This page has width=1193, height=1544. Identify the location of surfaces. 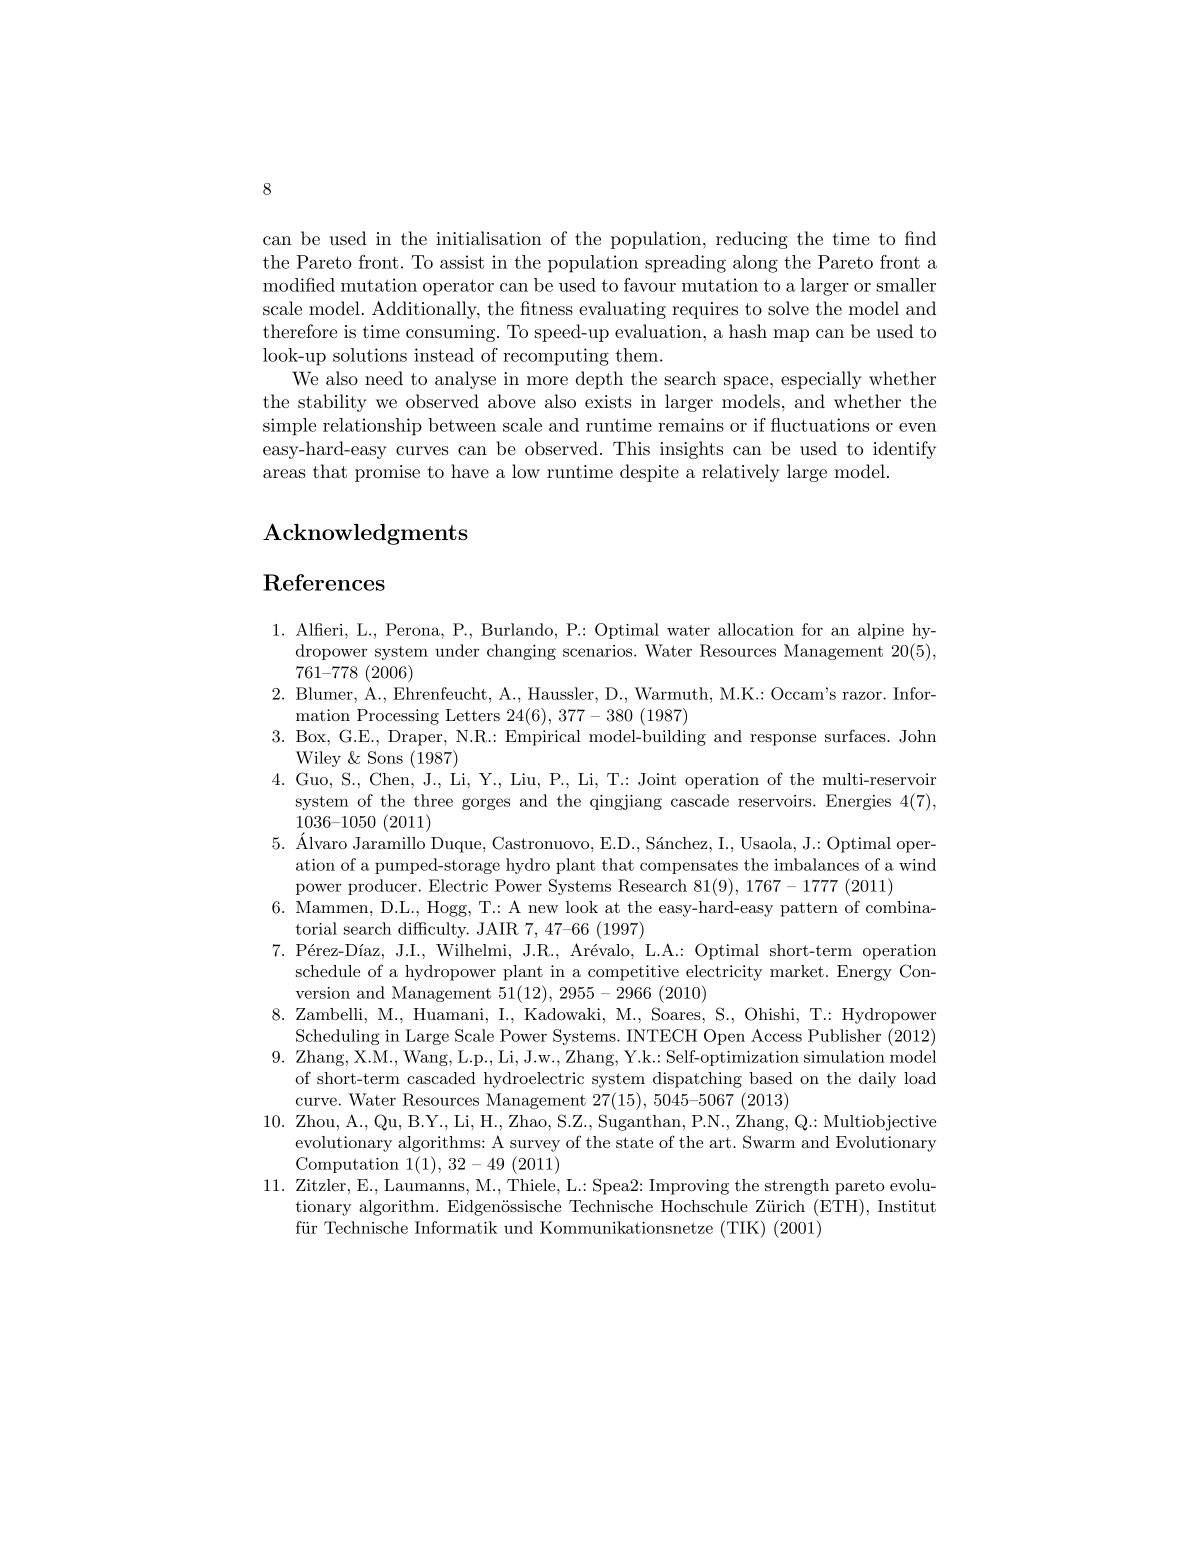
(855, 735).
